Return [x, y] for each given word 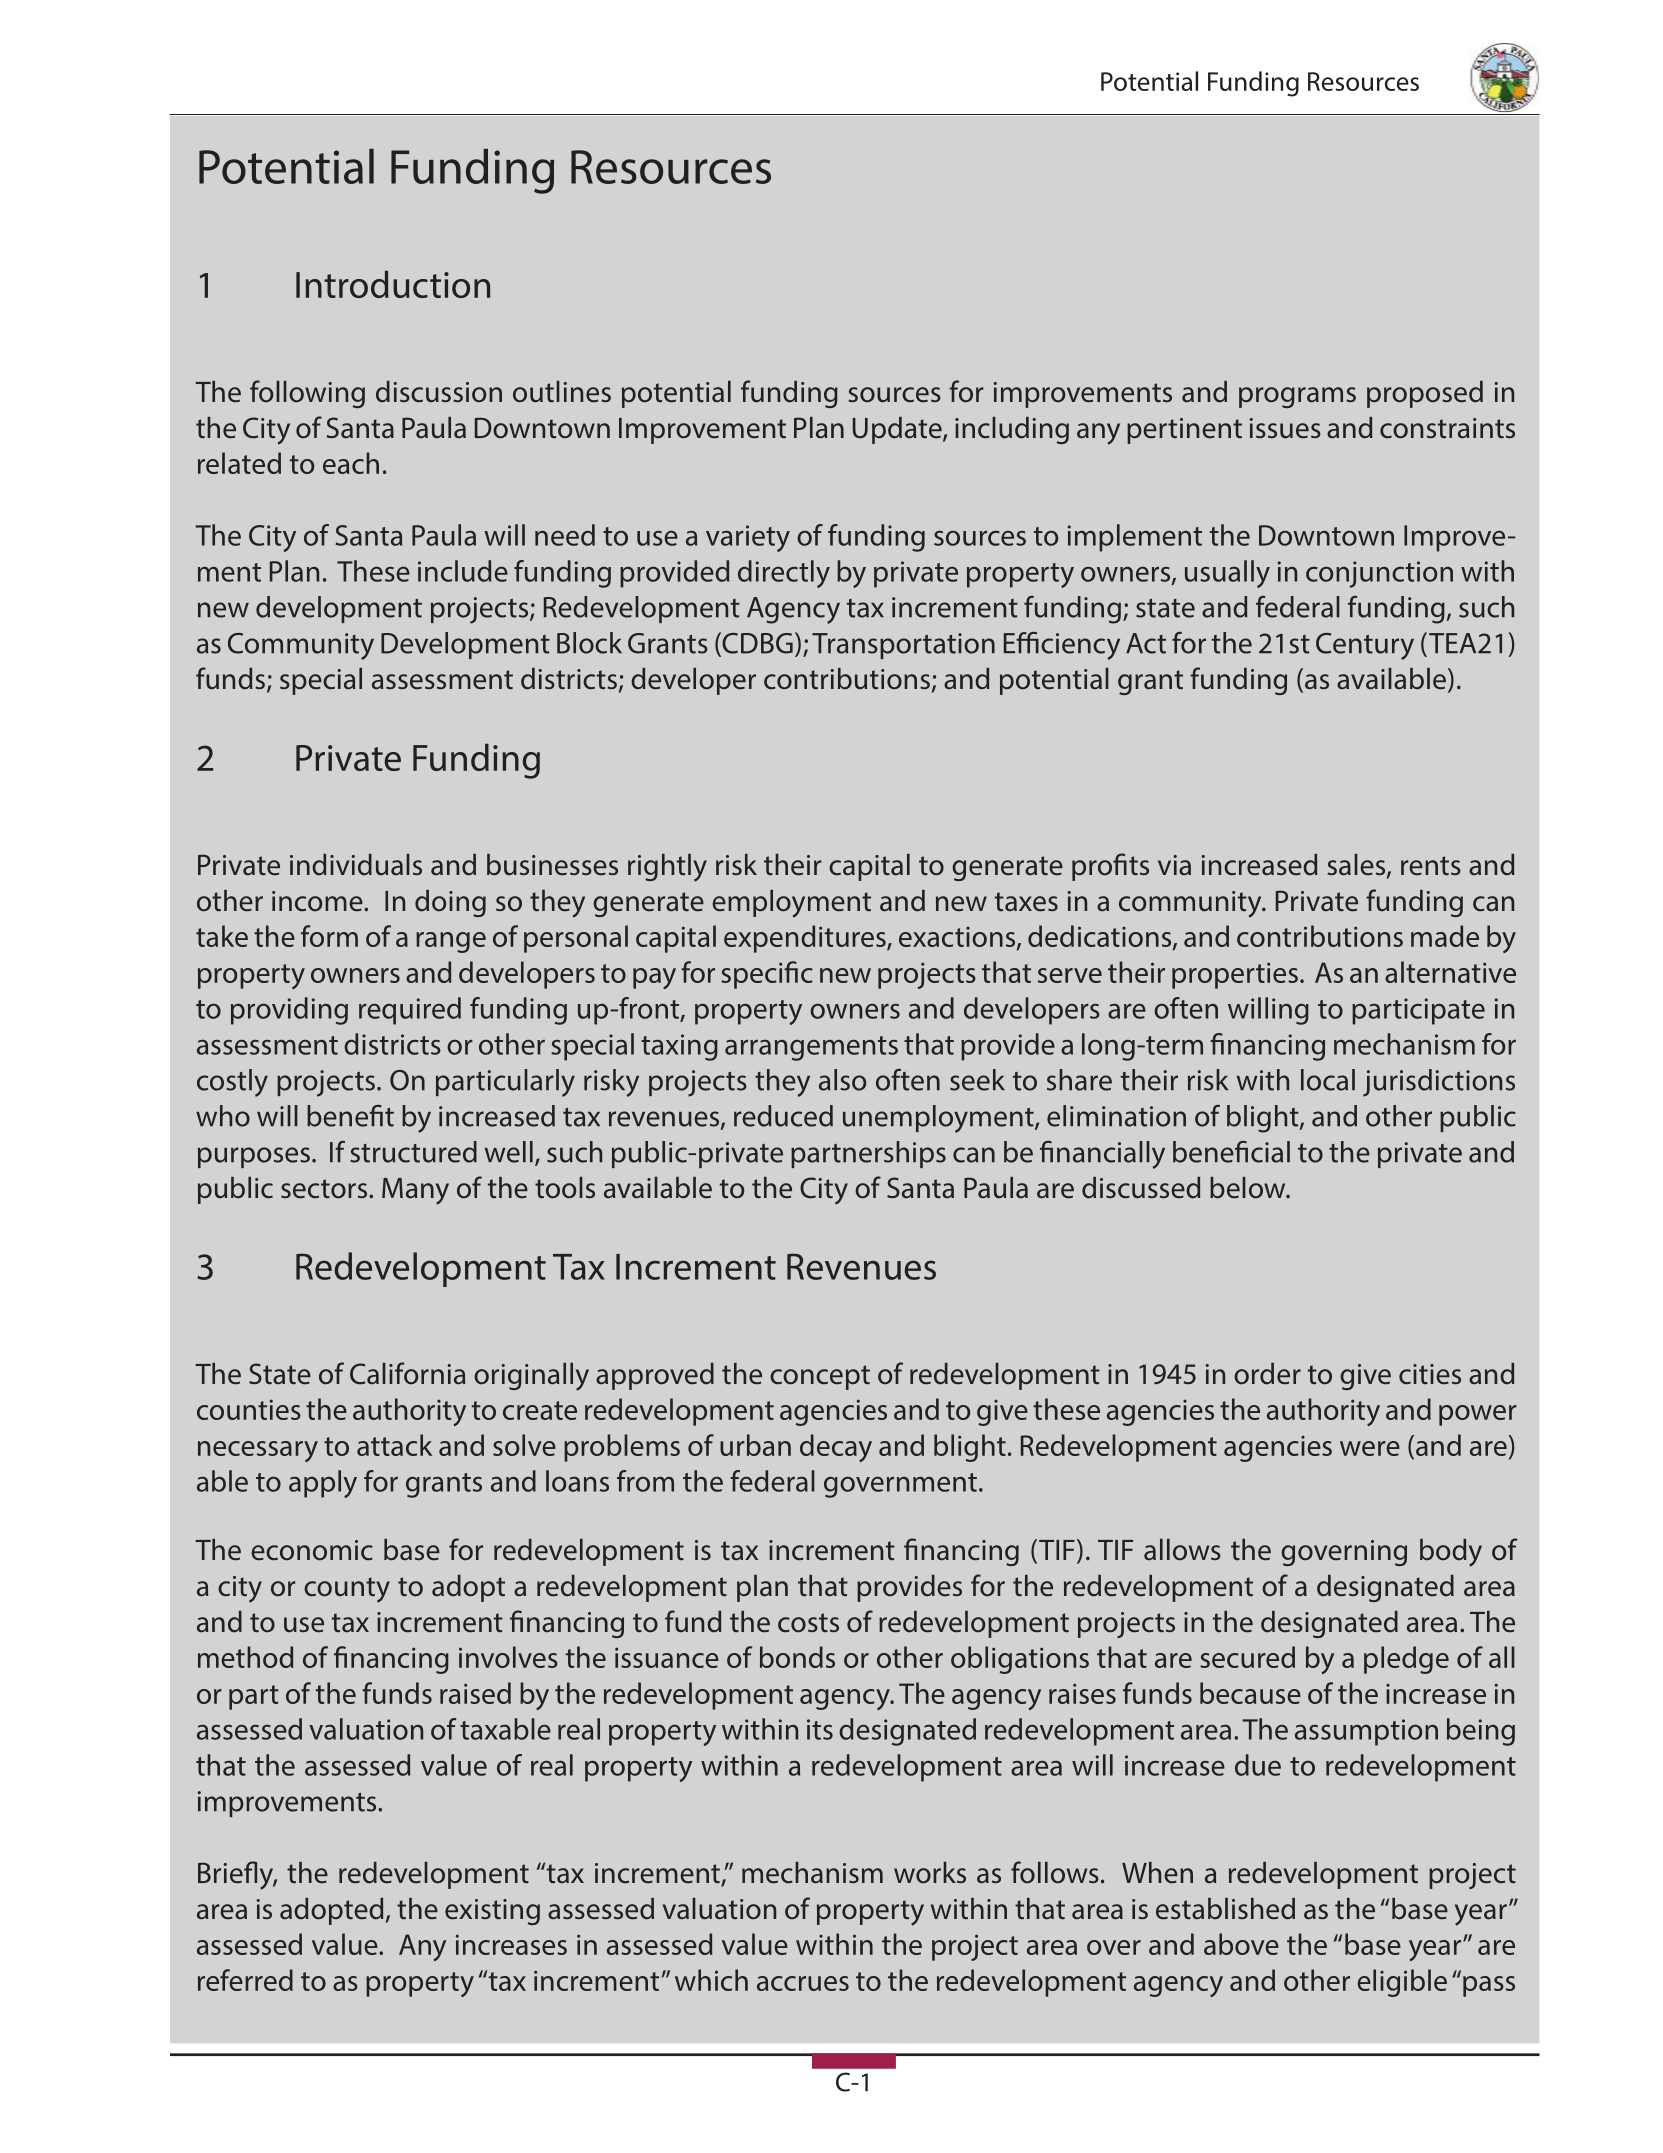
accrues [803, 1983]
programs [1297, 397]
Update [898, 430]
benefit [350, 1116]
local [1328, 1080]
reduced [783, 1116]
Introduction [393, 284]
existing [492, 1912]
